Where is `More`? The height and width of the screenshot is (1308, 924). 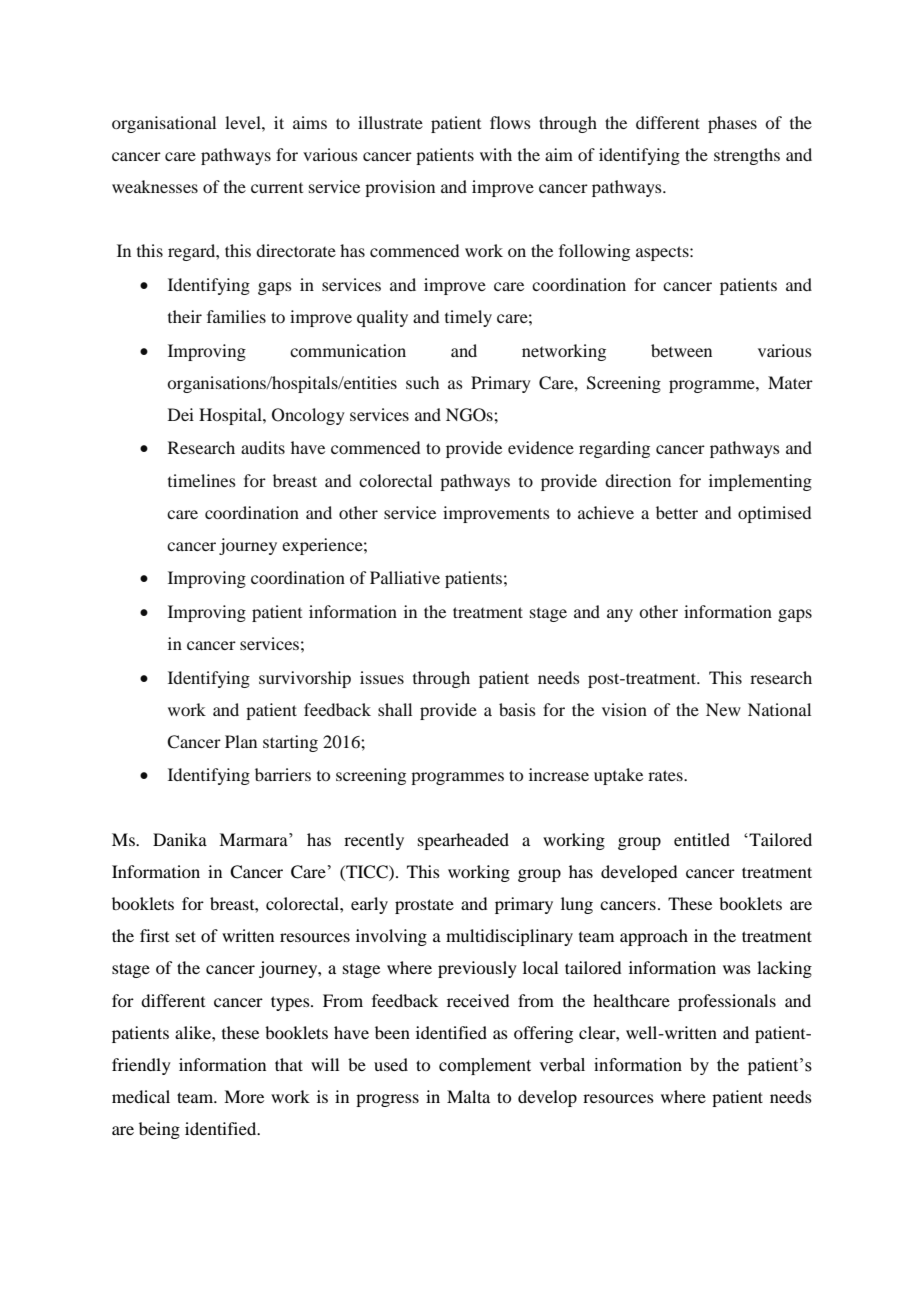
More is located at coordinates (244, 1096).
